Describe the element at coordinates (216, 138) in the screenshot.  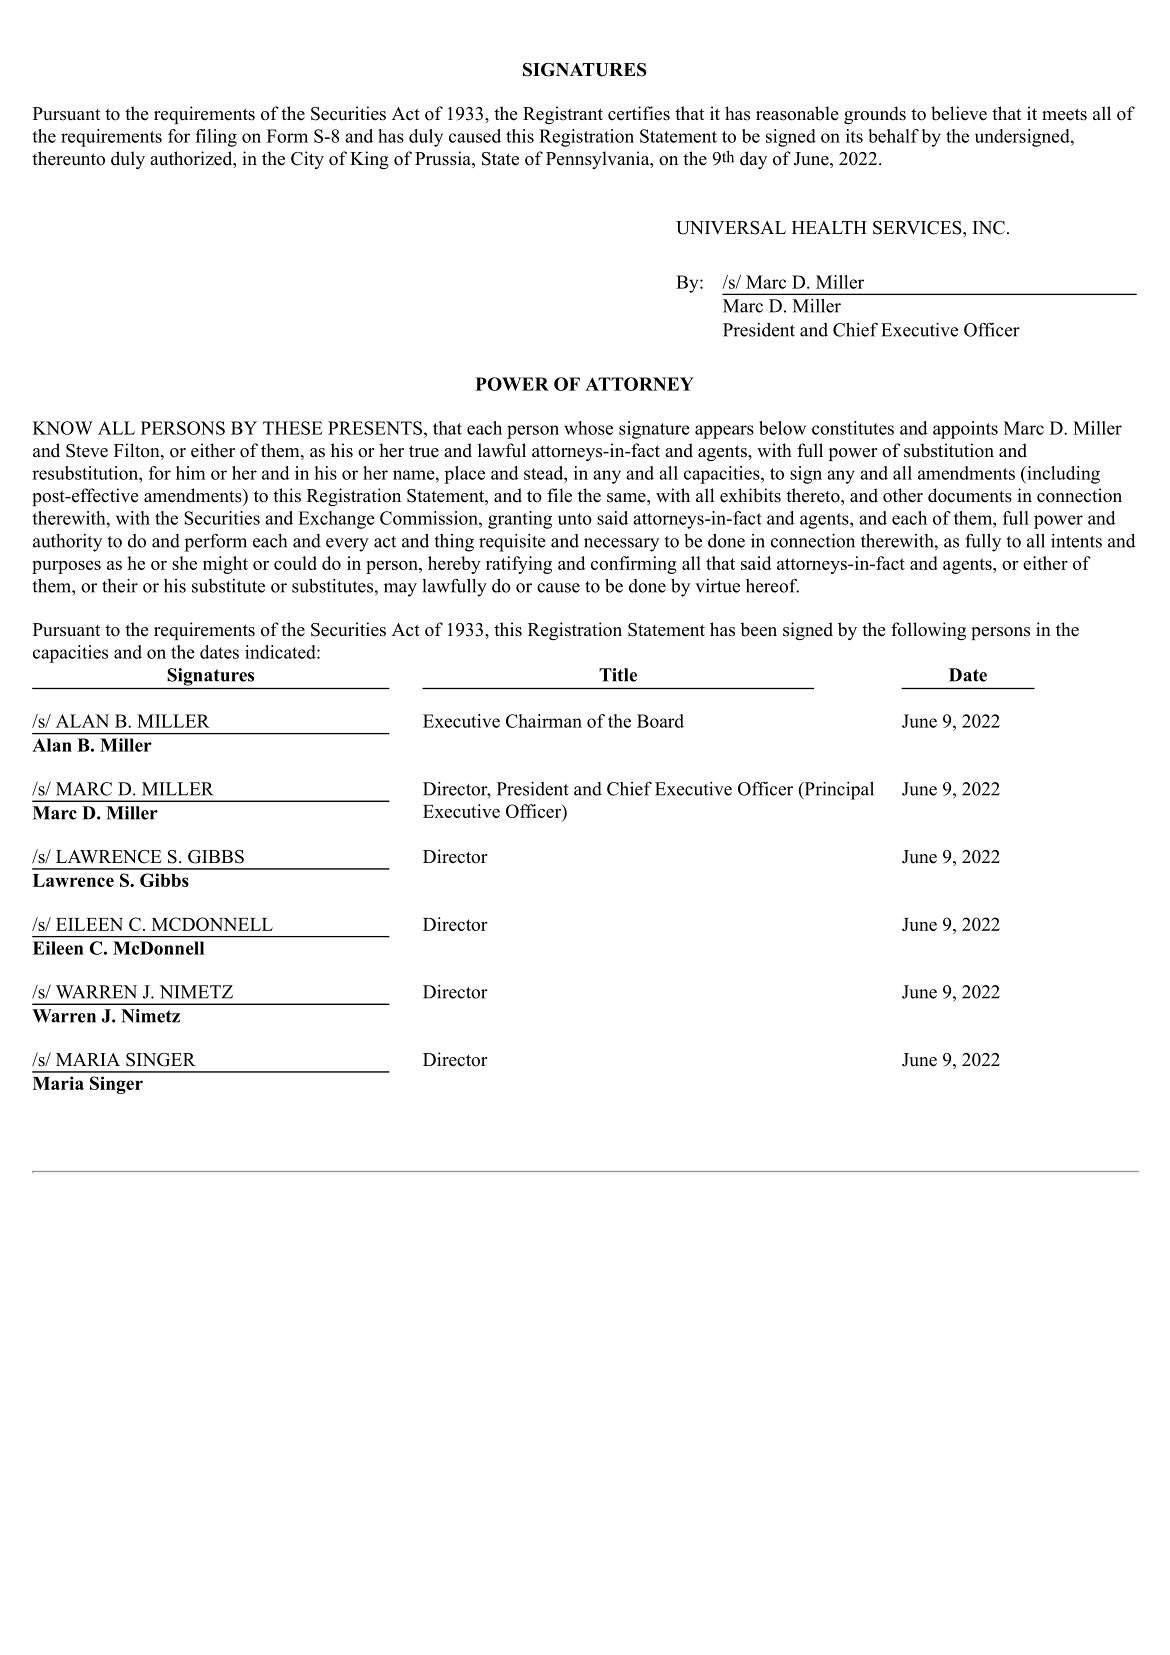
I see `filing` at that location.
